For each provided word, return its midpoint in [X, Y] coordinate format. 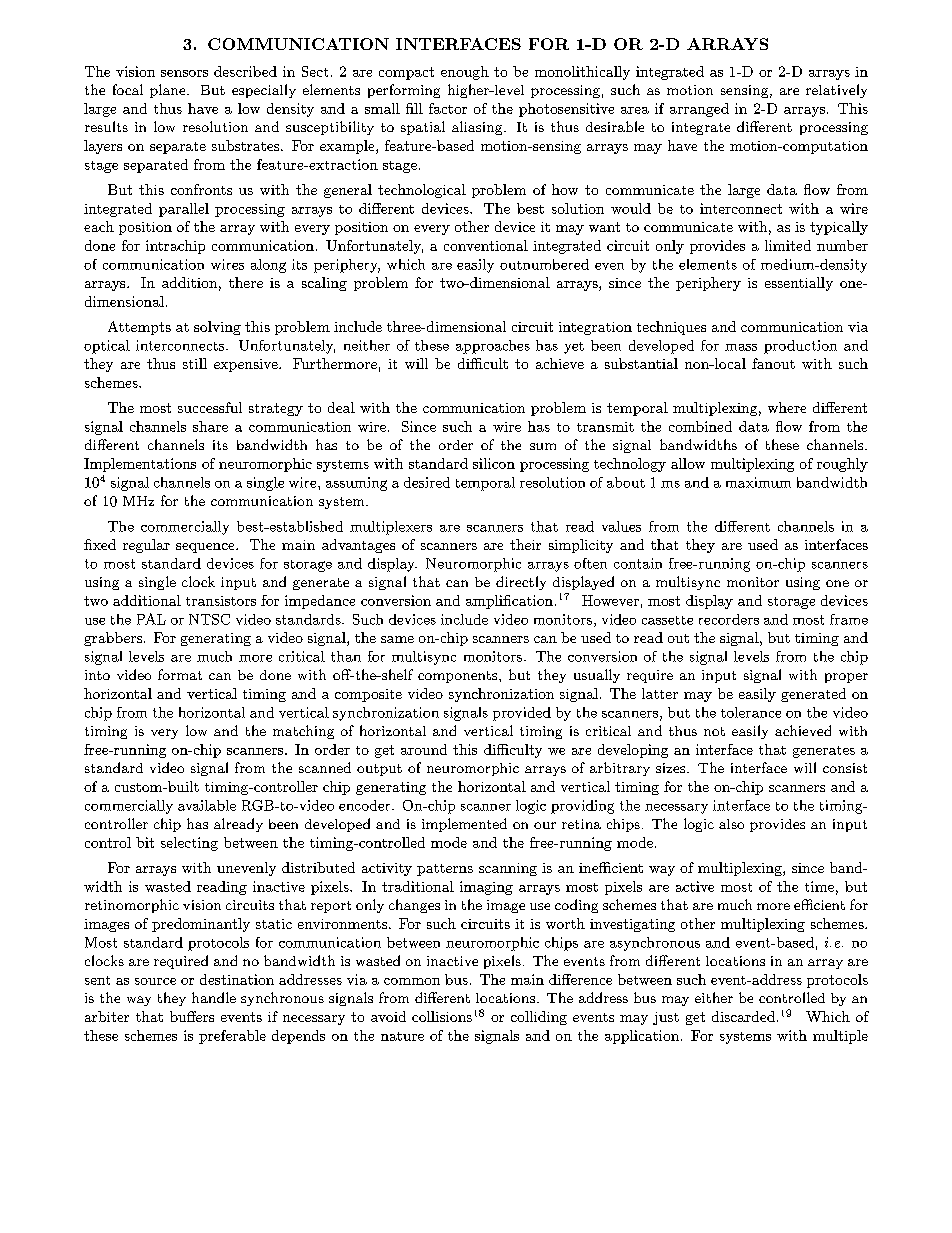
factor [448, 108]
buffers [192, 1016]
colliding [539, 1018]
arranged [699, 110]
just [666, 1018]
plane [169, 91]
